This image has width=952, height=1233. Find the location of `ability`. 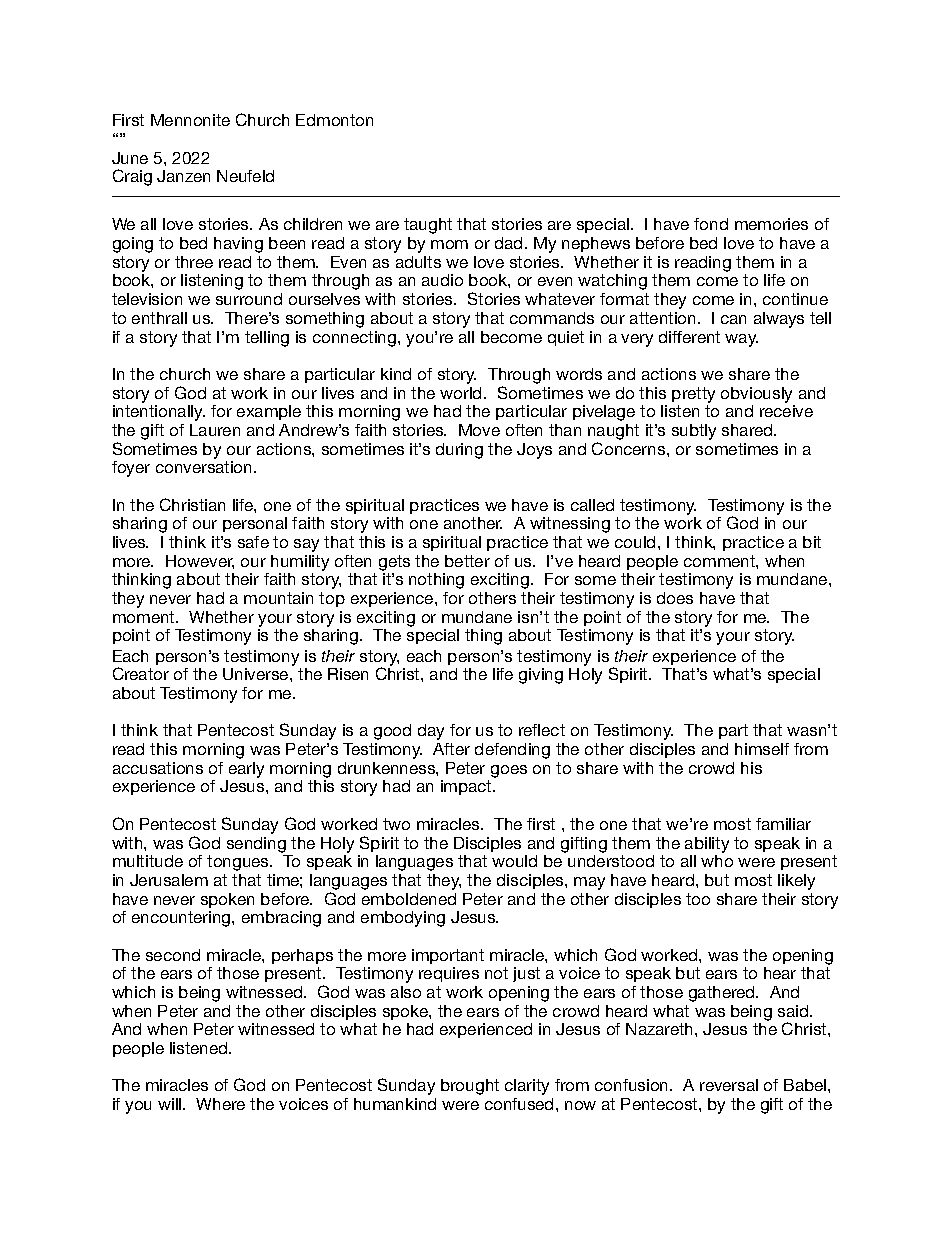

ability is located at coordinates (707, 845).
